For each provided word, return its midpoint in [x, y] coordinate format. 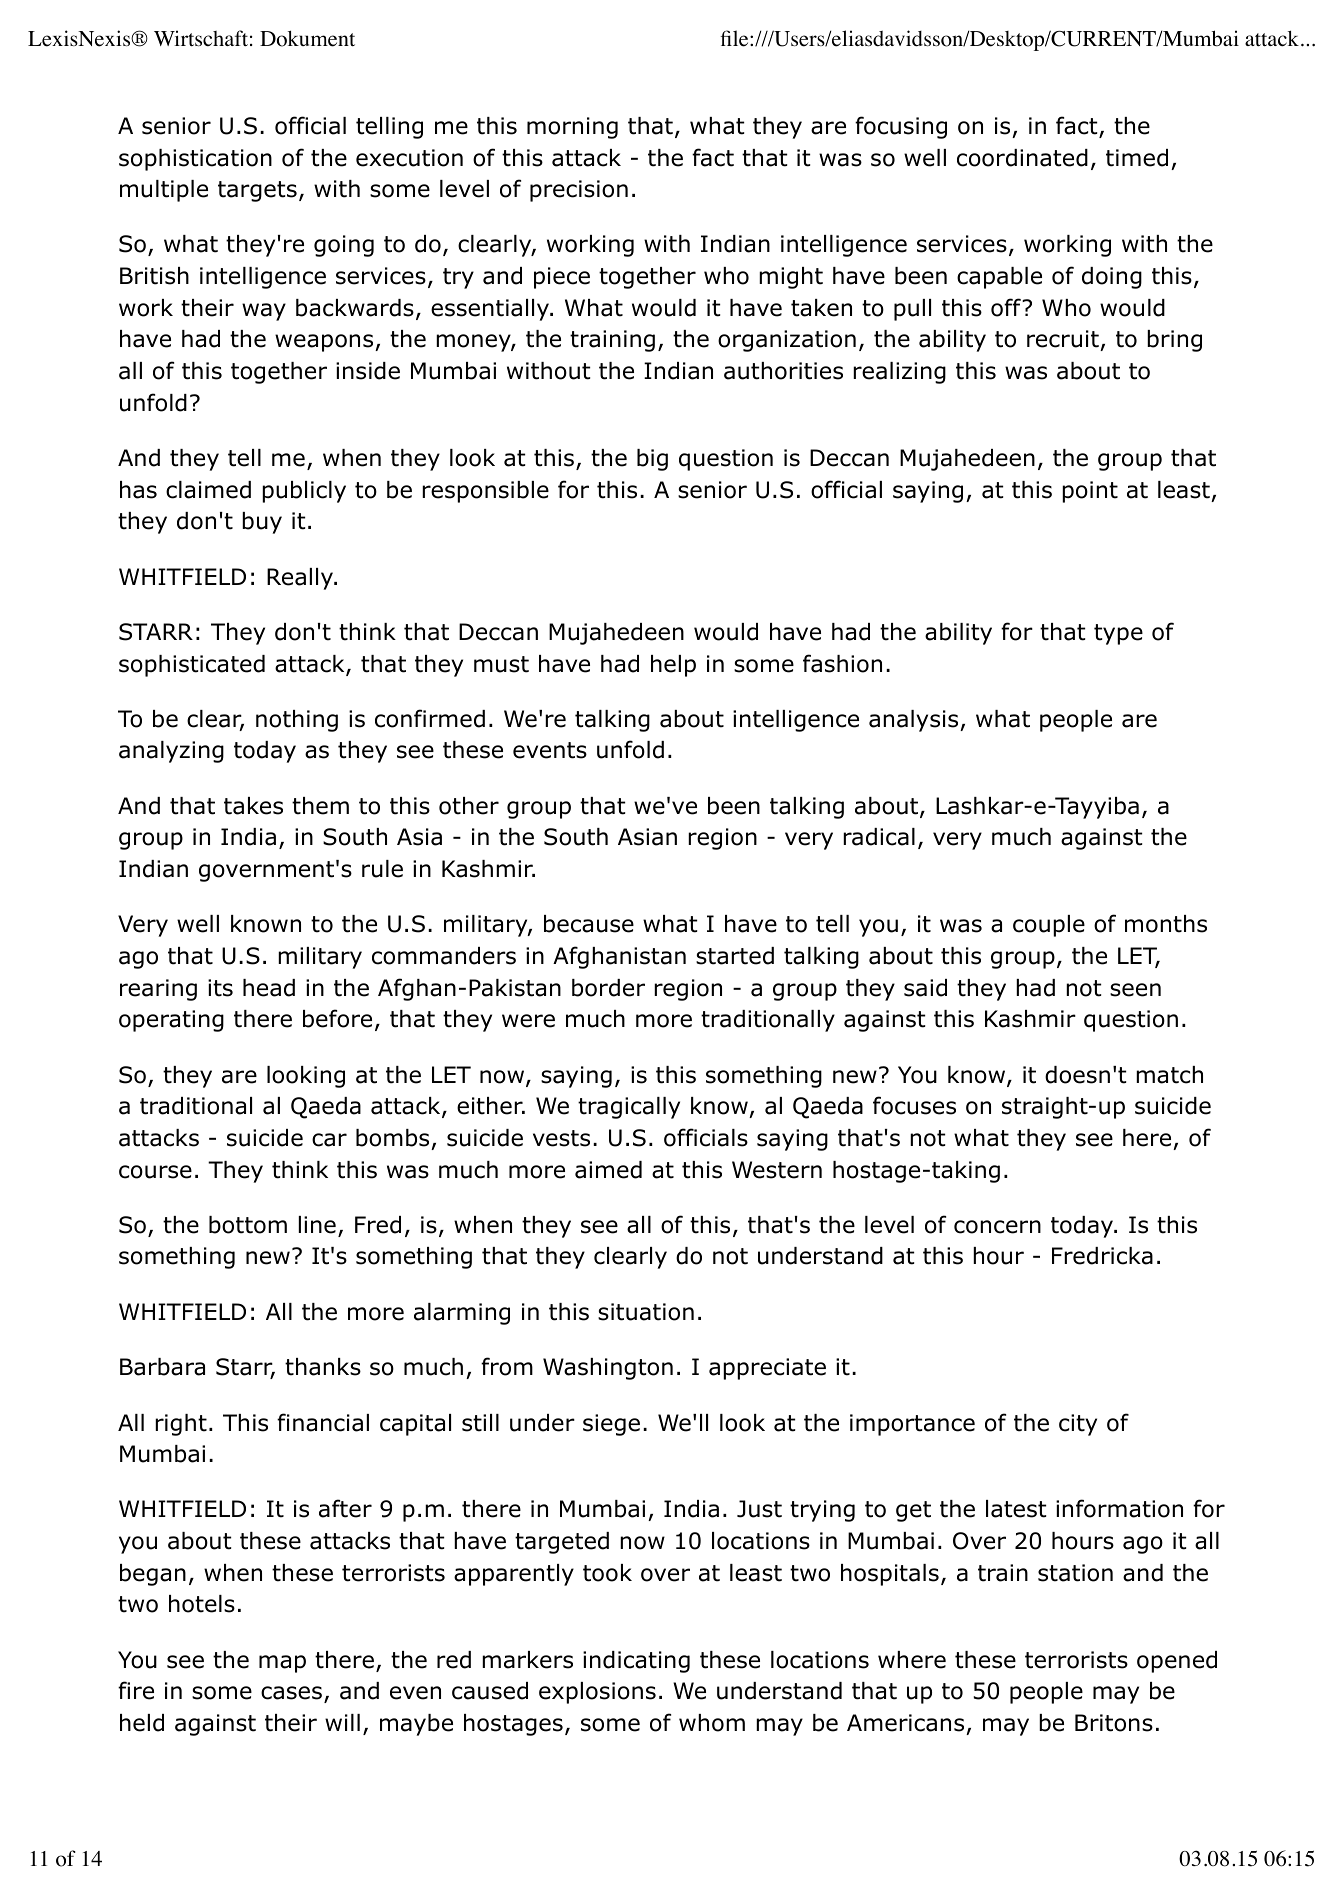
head [269, 988]
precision [579, 191]
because [589, 924]
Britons [1114, 1723]
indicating [636, 1662]
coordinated [1022, 158]
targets [257, 191]
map [282, 1664]
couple [1049, 926]
